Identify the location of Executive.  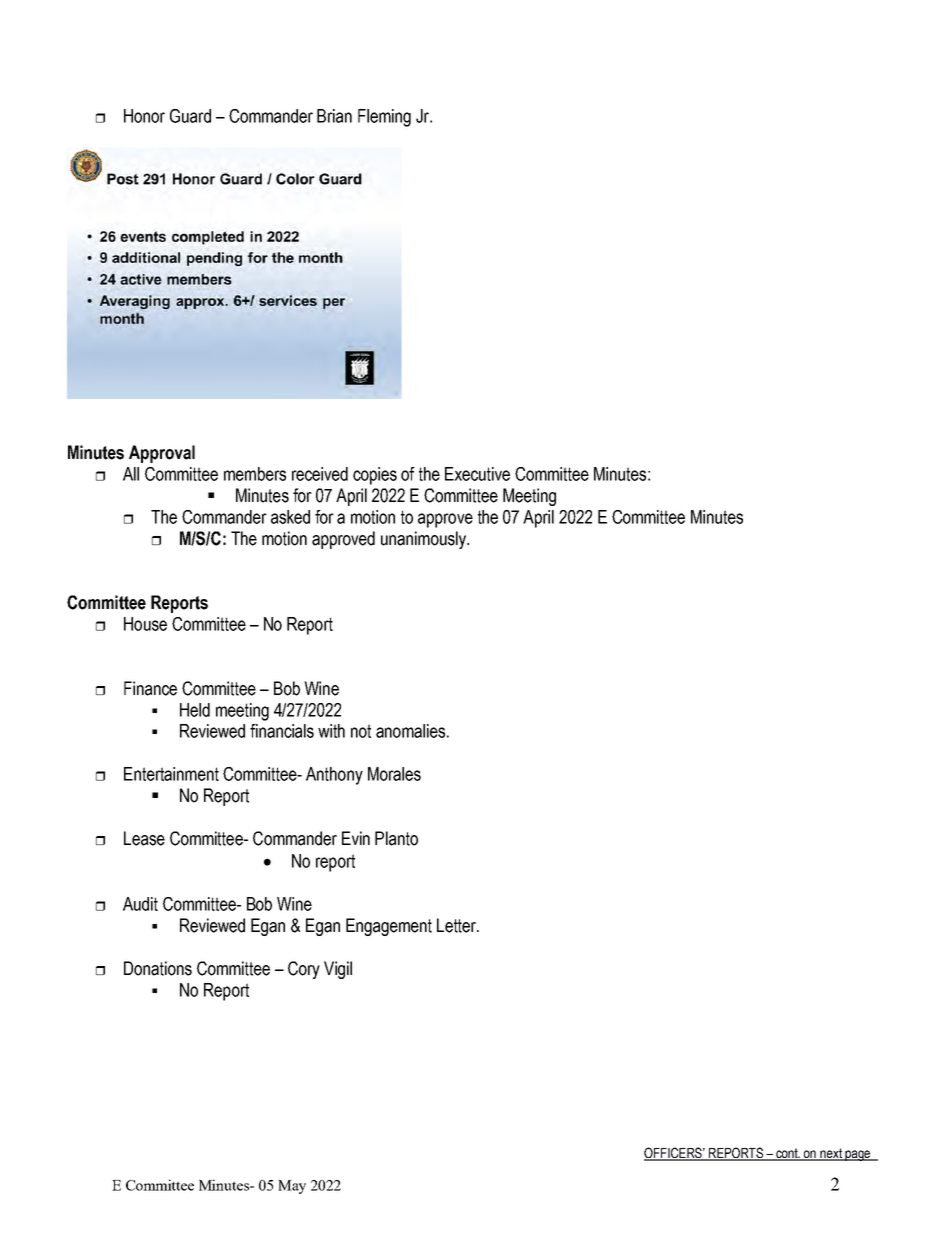
(477, 474).
